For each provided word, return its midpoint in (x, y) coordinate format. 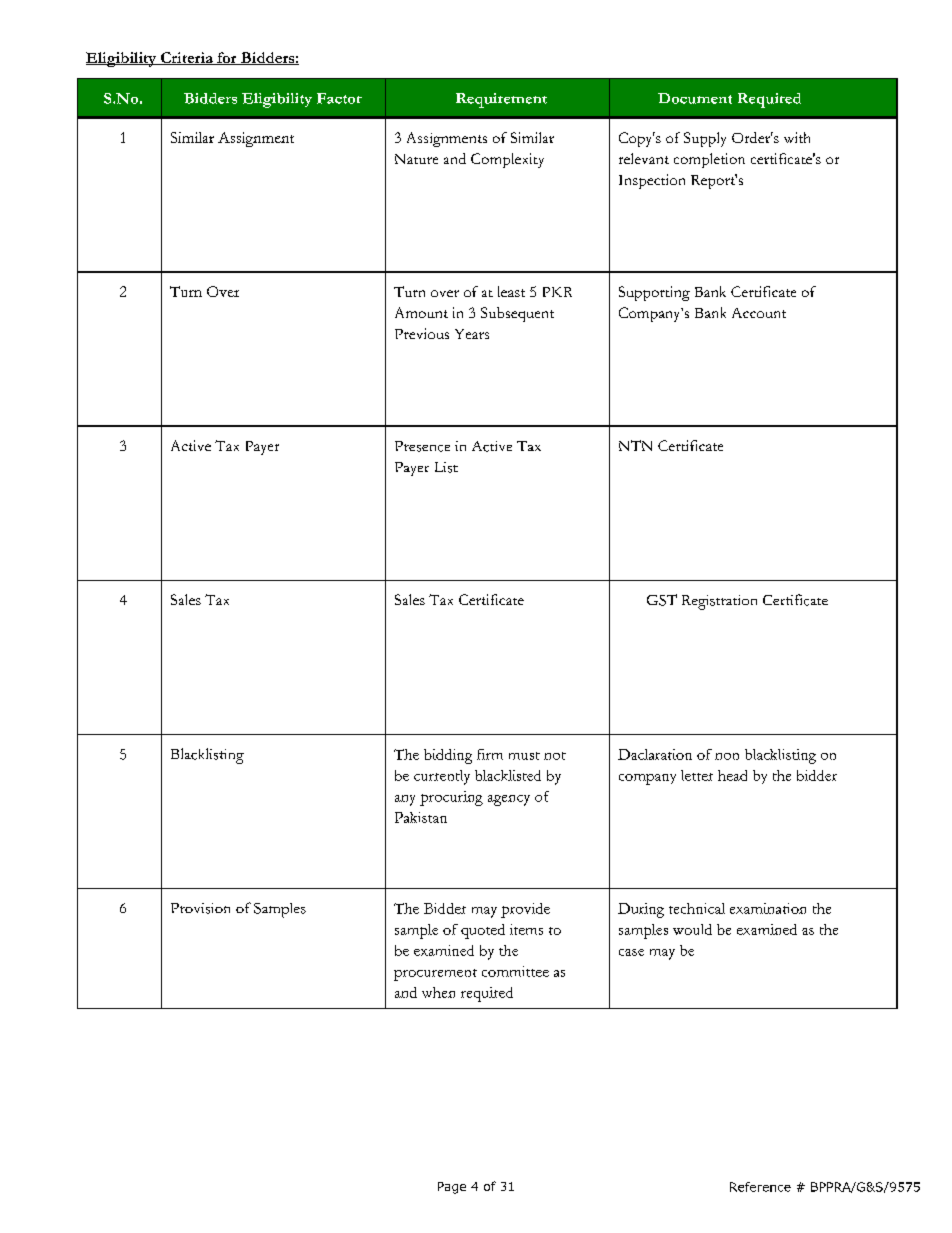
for (227, 58)
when (438, 992)
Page (452, 1188)
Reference (760, 1187)
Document (695, 98)
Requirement (501, 100)
